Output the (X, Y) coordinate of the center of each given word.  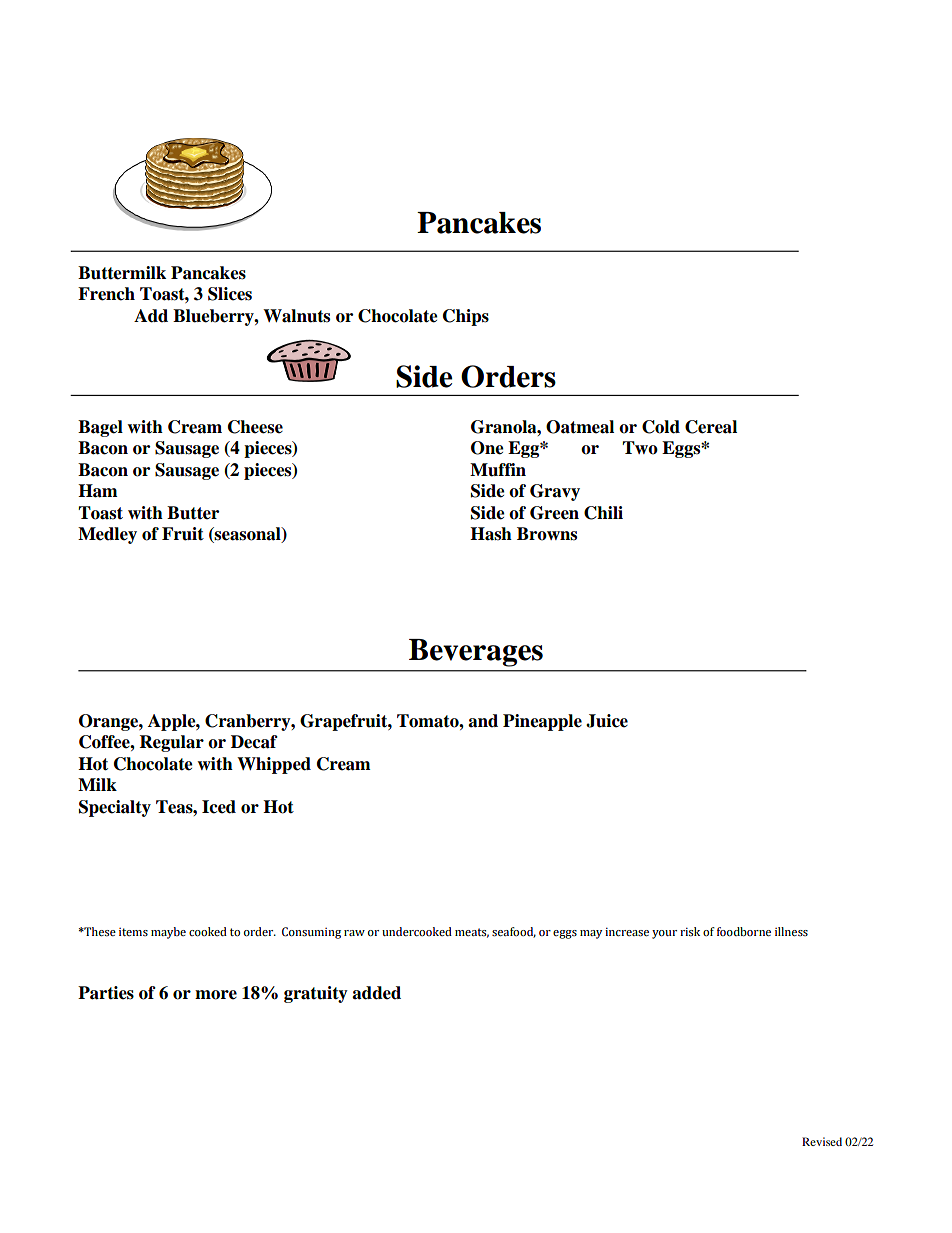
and (483, 721)
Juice (607, 721)
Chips (466, 317)
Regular (172, 743)
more (216, 995)
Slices (230, 294)
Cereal (711, 427)
